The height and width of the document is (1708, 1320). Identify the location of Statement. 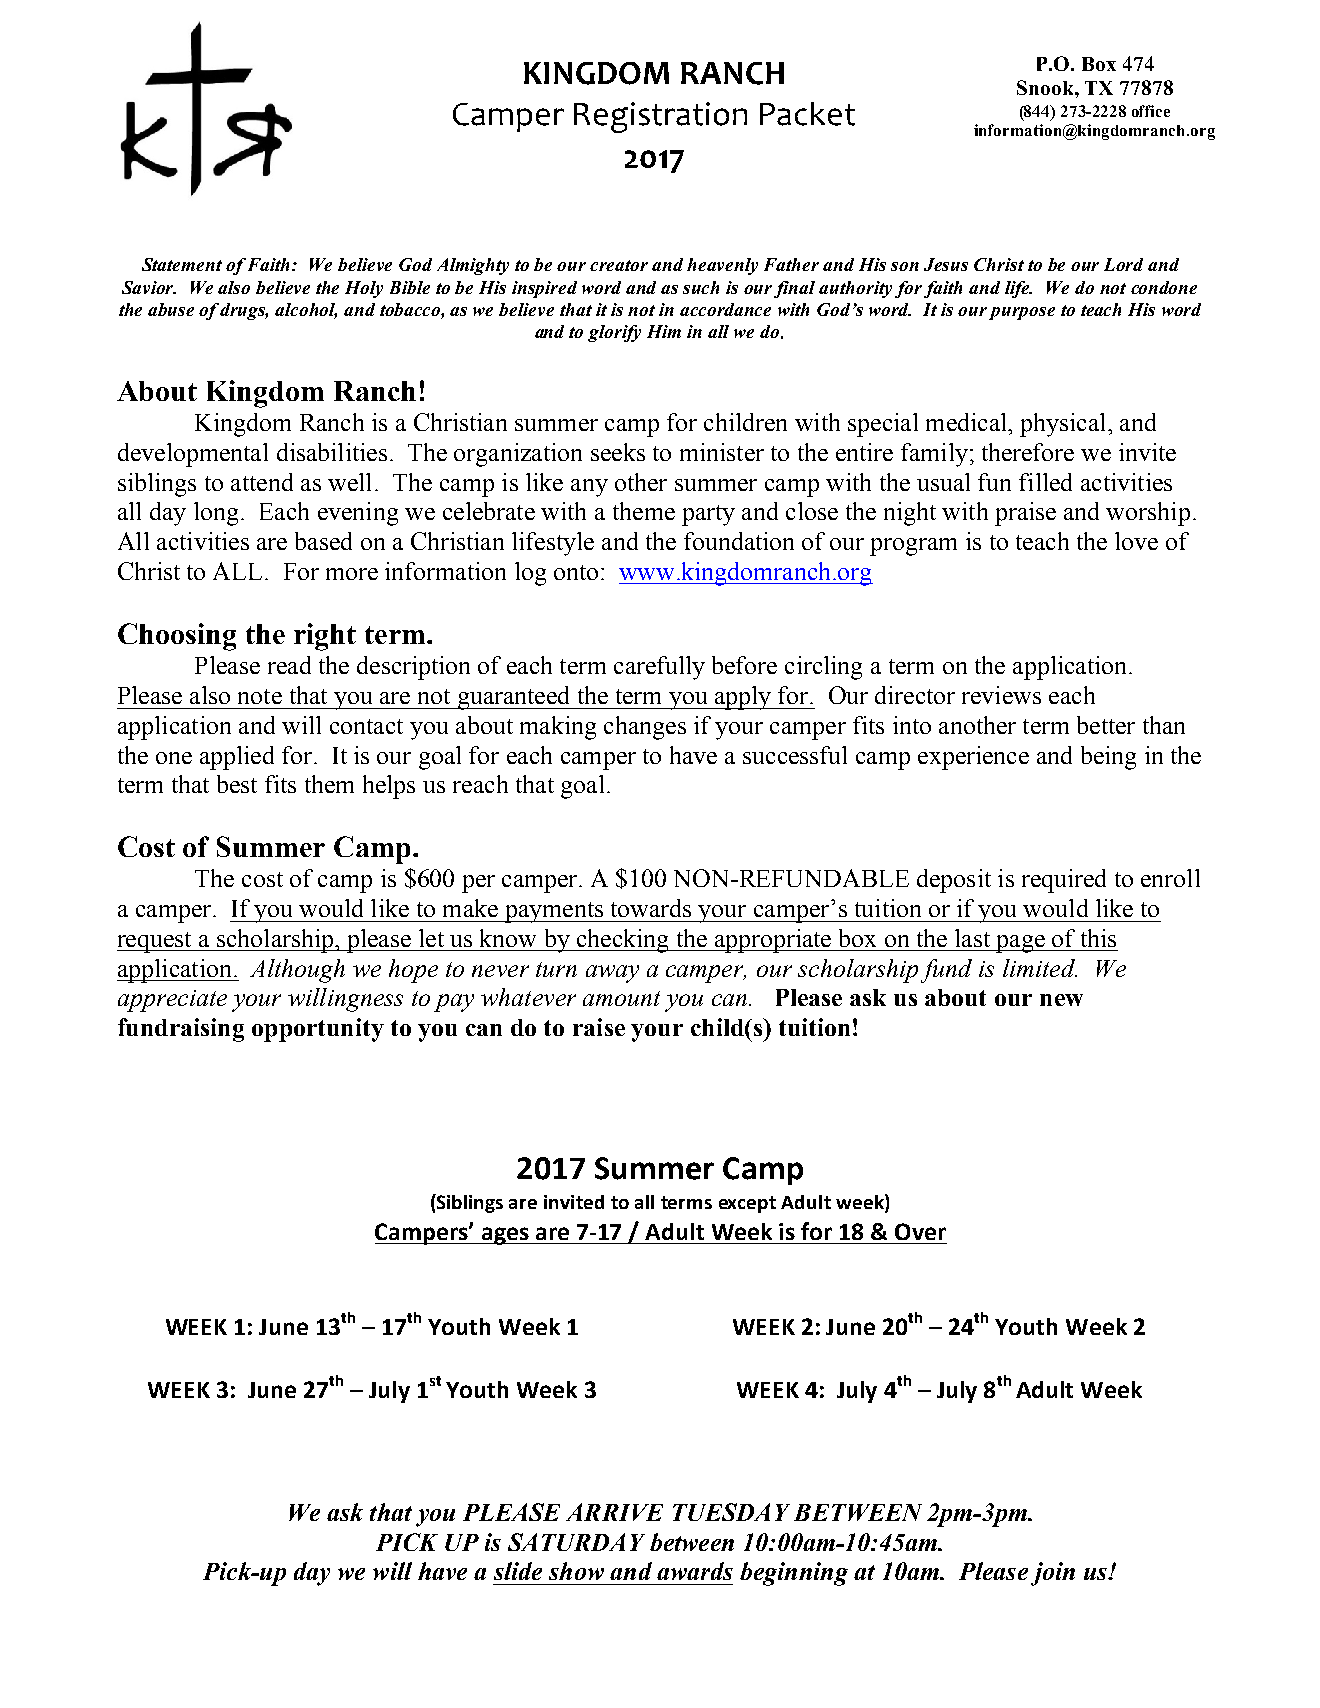
(182, 264).
